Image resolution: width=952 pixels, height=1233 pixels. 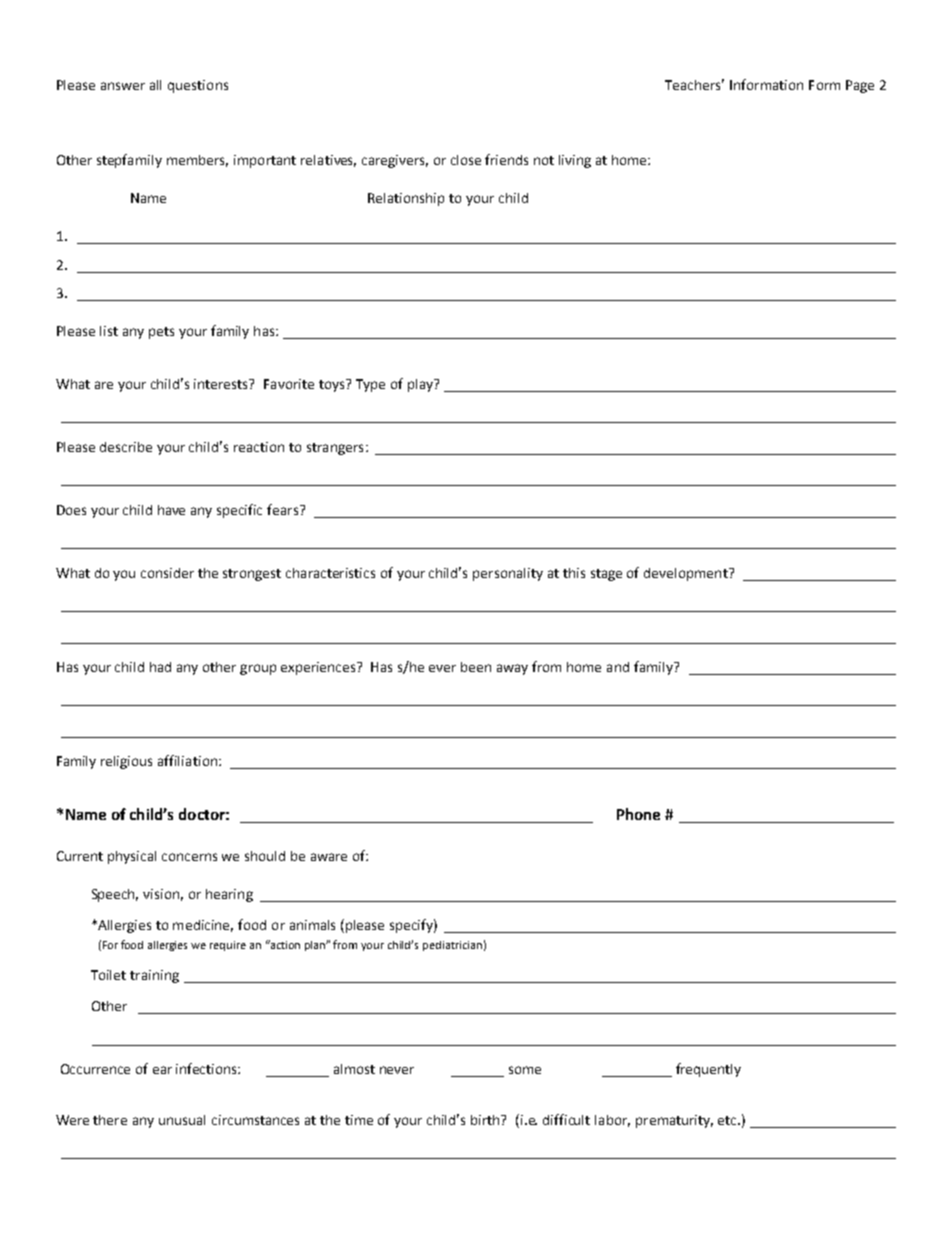 I want to click on personality, so click(x=508, y=574).
